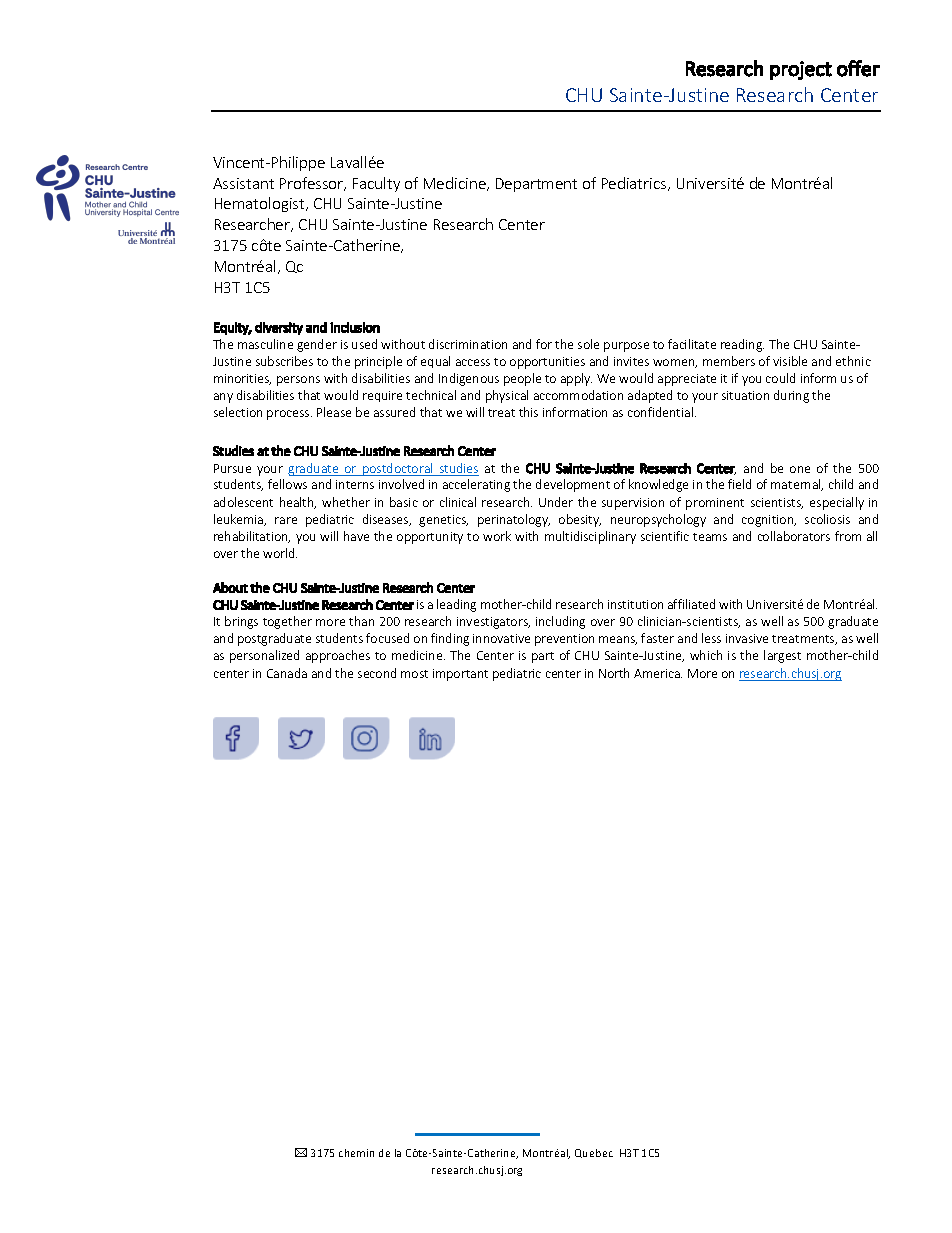 Image resolution: width=952 pixels, height=1233 pixels. Describe the element at coordinates (614, 673) in the document. I see `North` at that location.
